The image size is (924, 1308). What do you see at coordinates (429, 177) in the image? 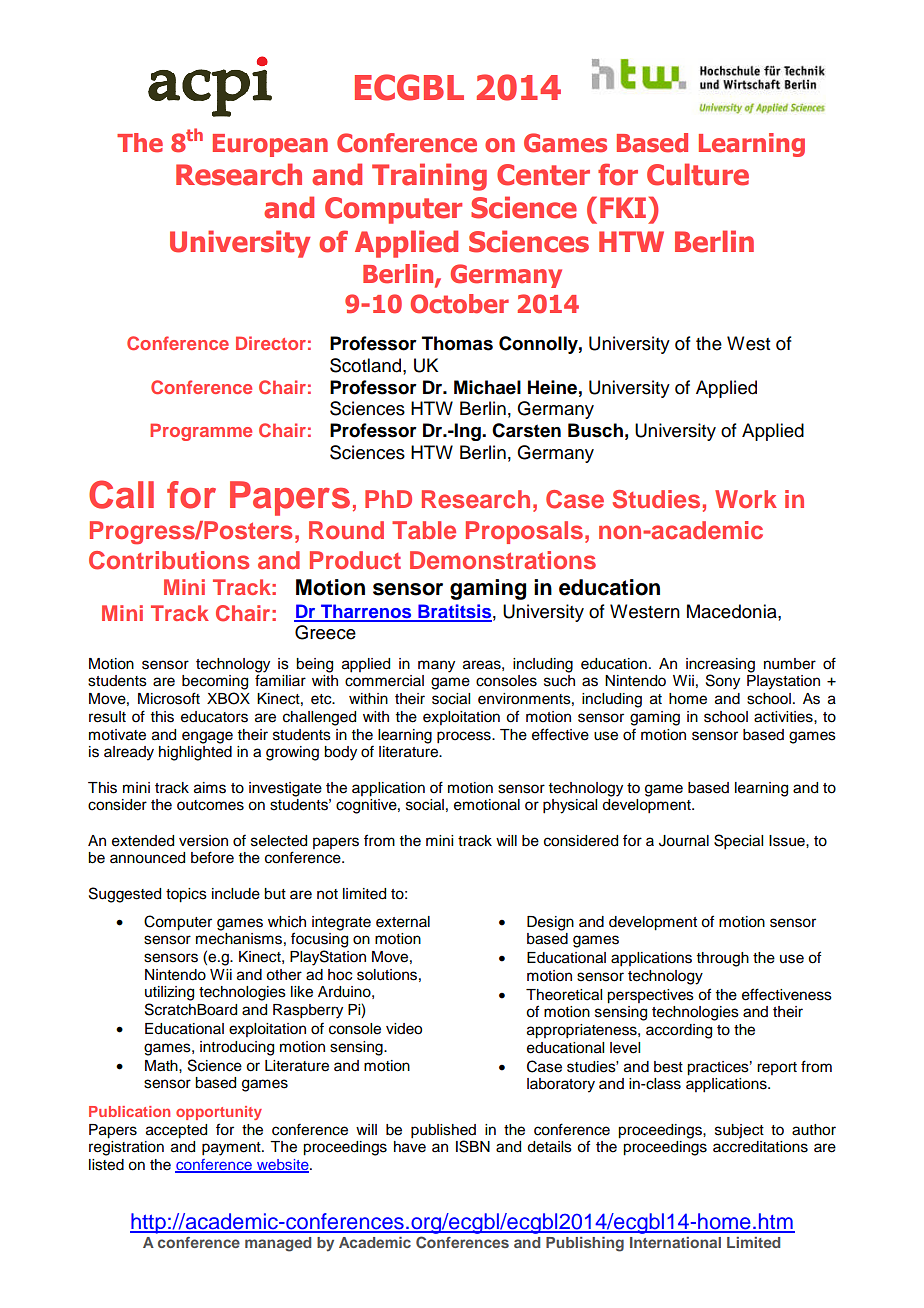
I see `Training` at bounding box center [429, 177].
